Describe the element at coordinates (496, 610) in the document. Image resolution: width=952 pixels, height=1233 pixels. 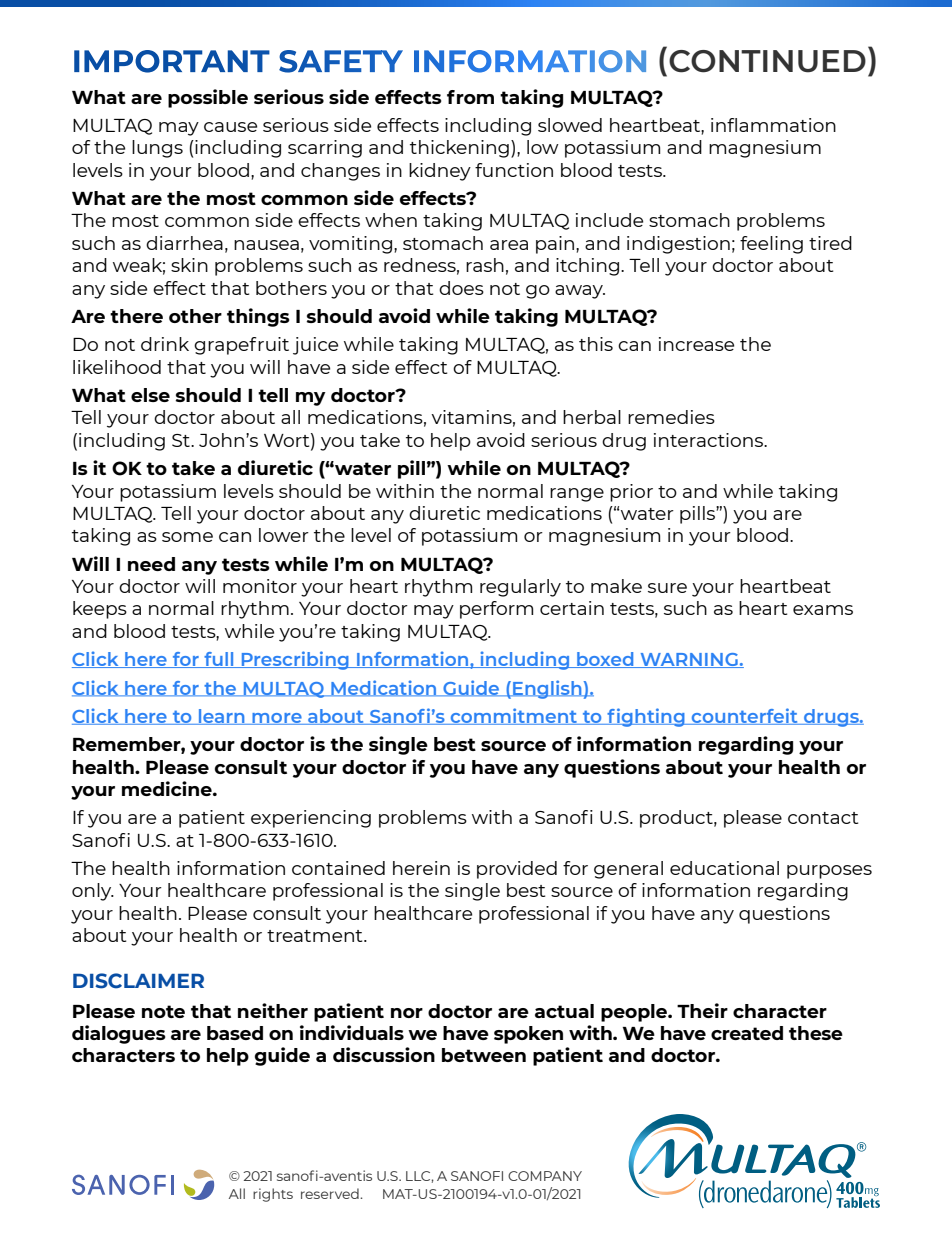
I see `perform` at that location.
